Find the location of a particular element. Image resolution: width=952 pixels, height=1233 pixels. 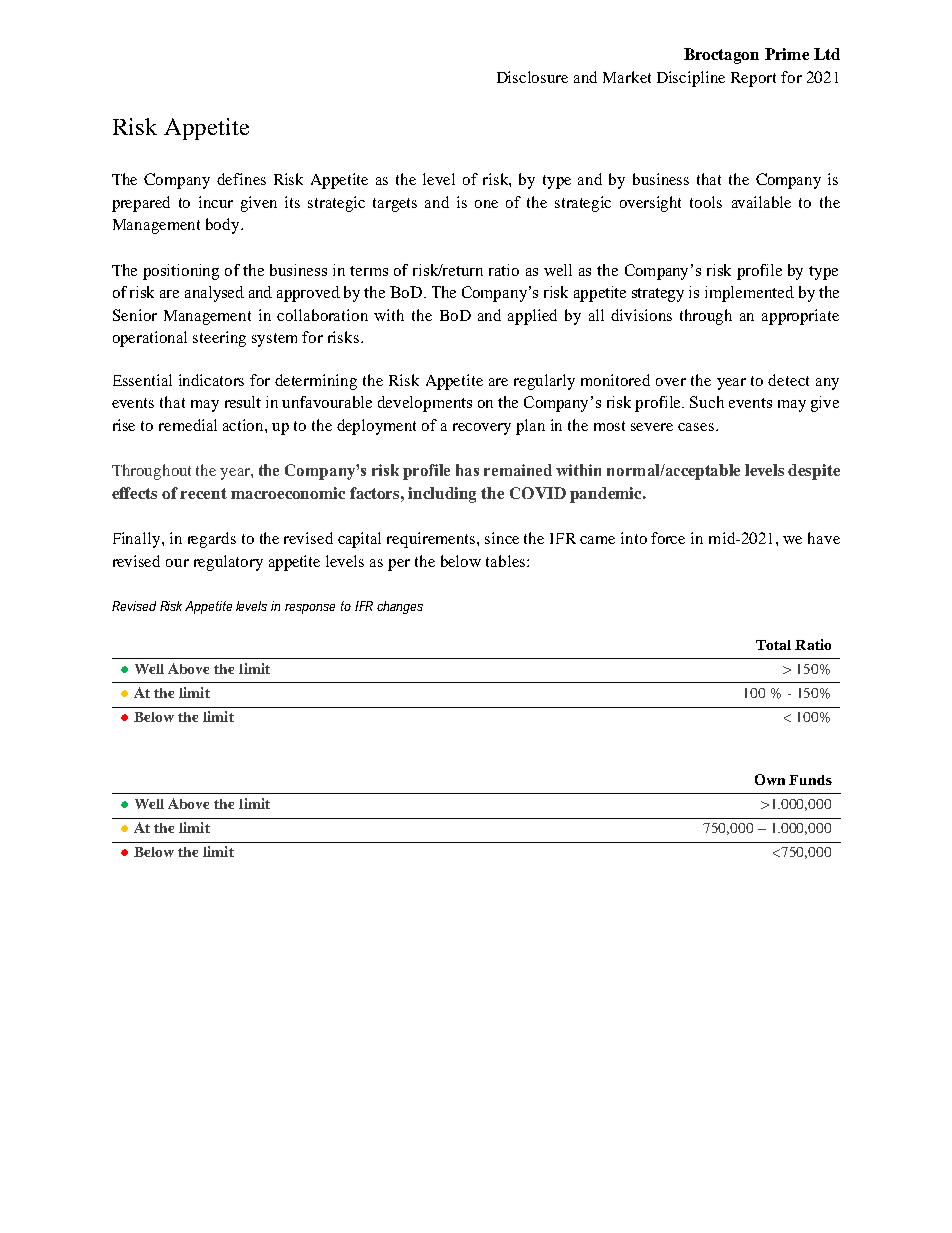

developments is located at coordinates (425, 404).
